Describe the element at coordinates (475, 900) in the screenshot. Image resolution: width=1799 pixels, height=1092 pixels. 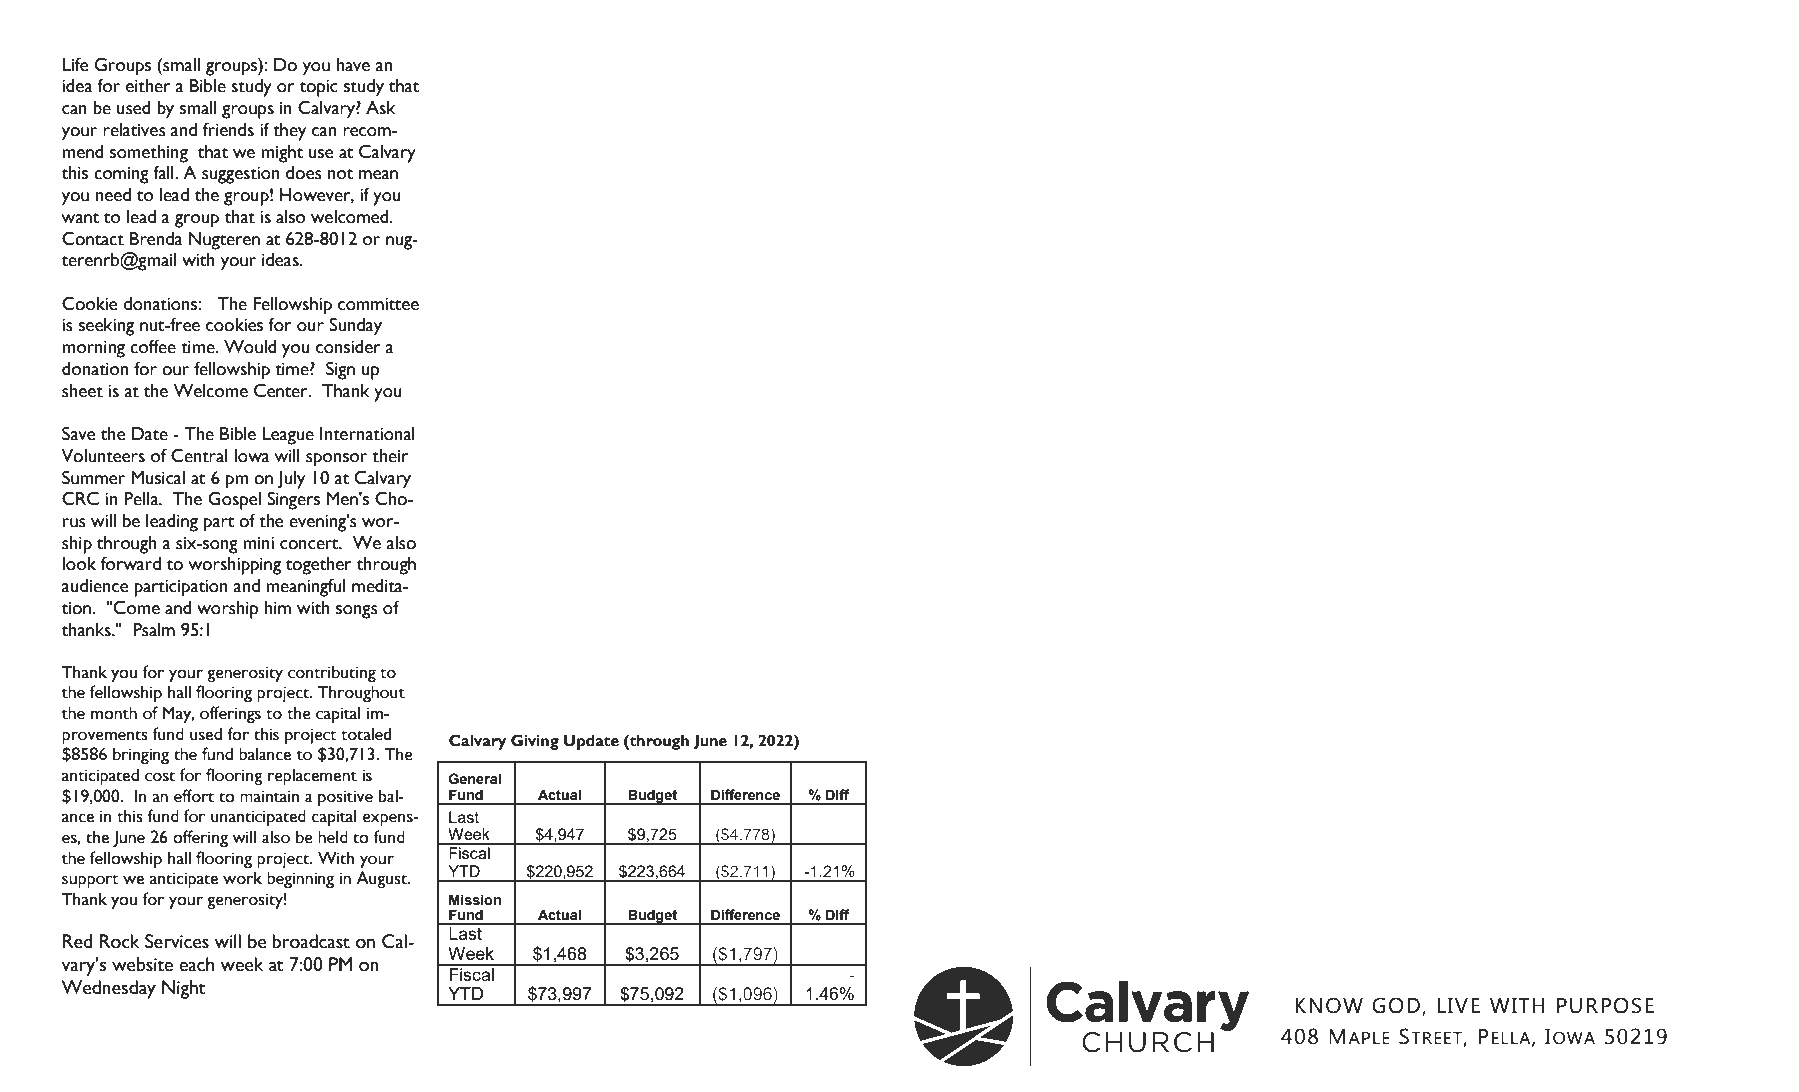
I see `Mission` at that location.
